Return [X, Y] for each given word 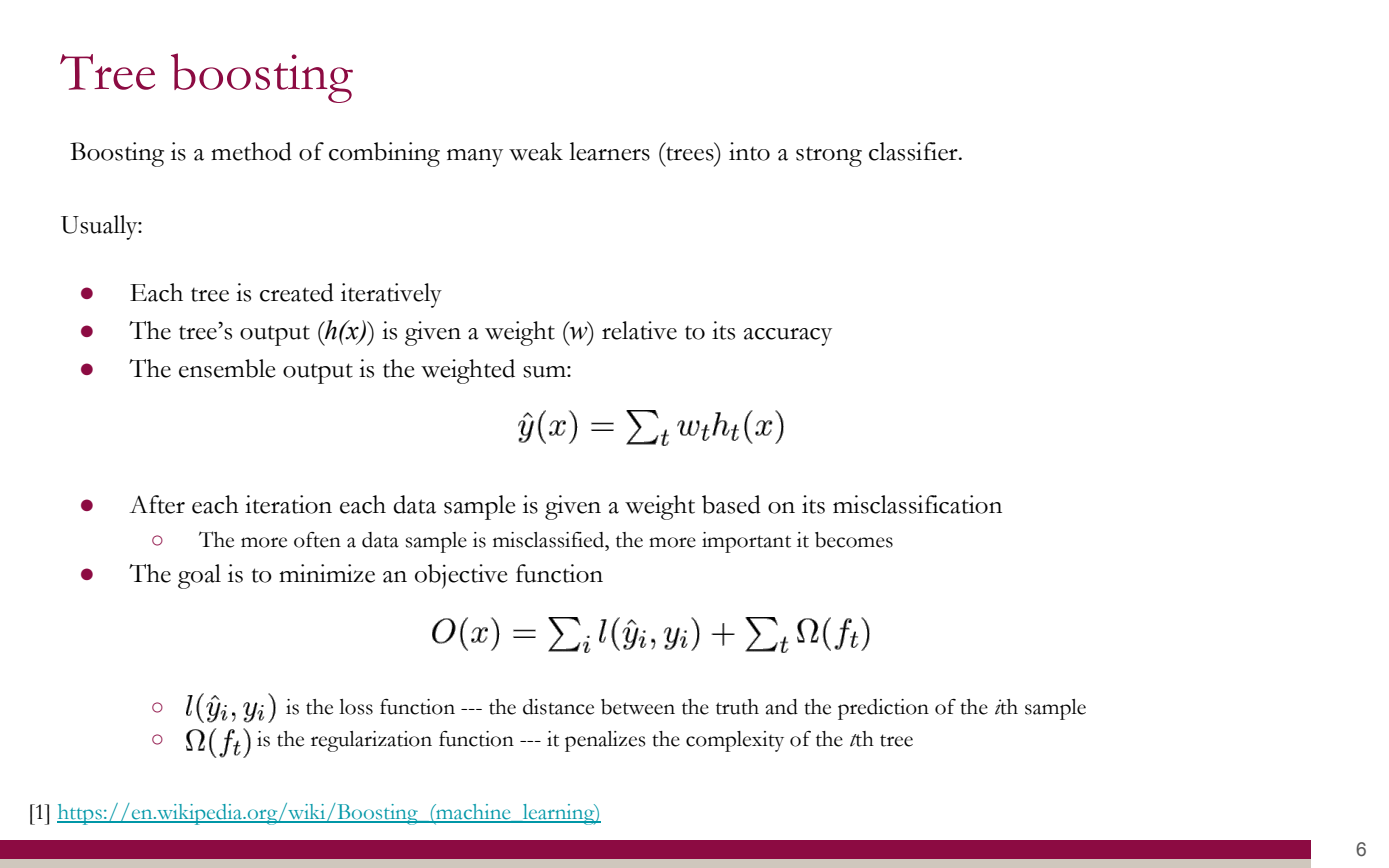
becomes [854, 540]
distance [558, 707]
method [251, 151]
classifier [914, 151]
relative [639, 330]
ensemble [227, 368]
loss [356, 707]
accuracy [788, 337]
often [317, 540]
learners [609, 151]
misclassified [550, 540]
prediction [883, 709]
